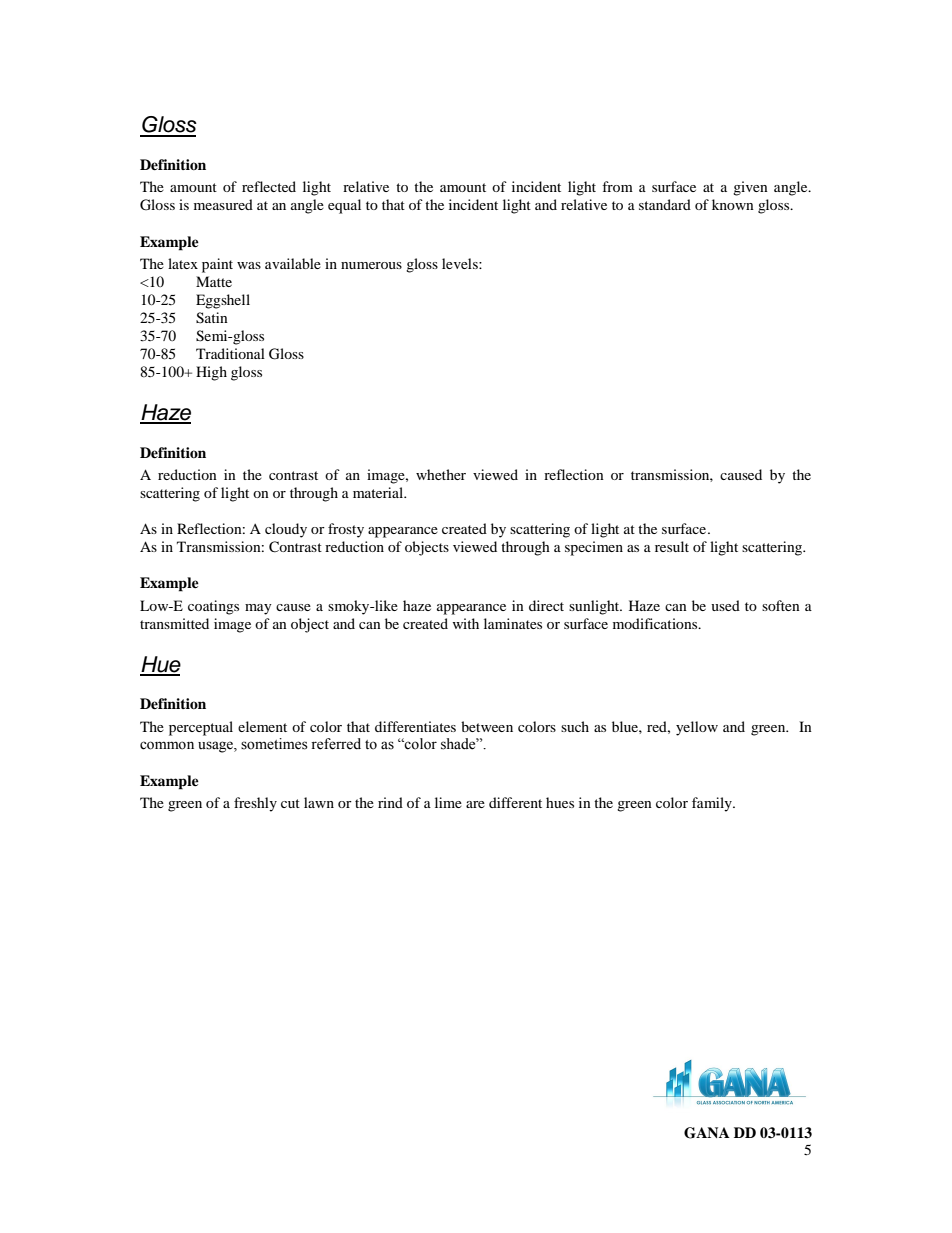  What do you see at coordinates (461, 263) in the screenshot?
I see `levels` at bounding box center [461, 263].
